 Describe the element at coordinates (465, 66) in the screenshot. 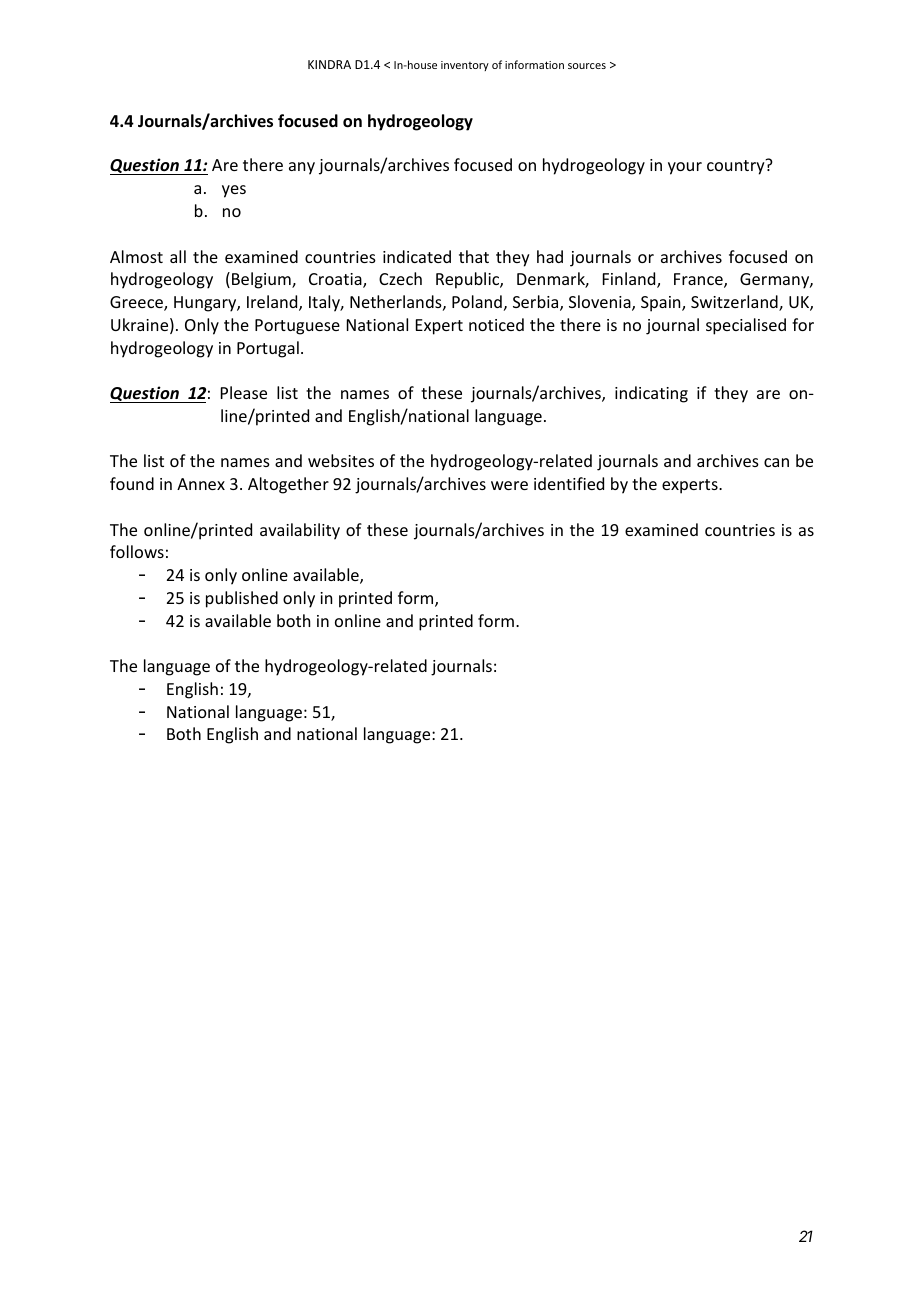

I see `inventory` at that location.
